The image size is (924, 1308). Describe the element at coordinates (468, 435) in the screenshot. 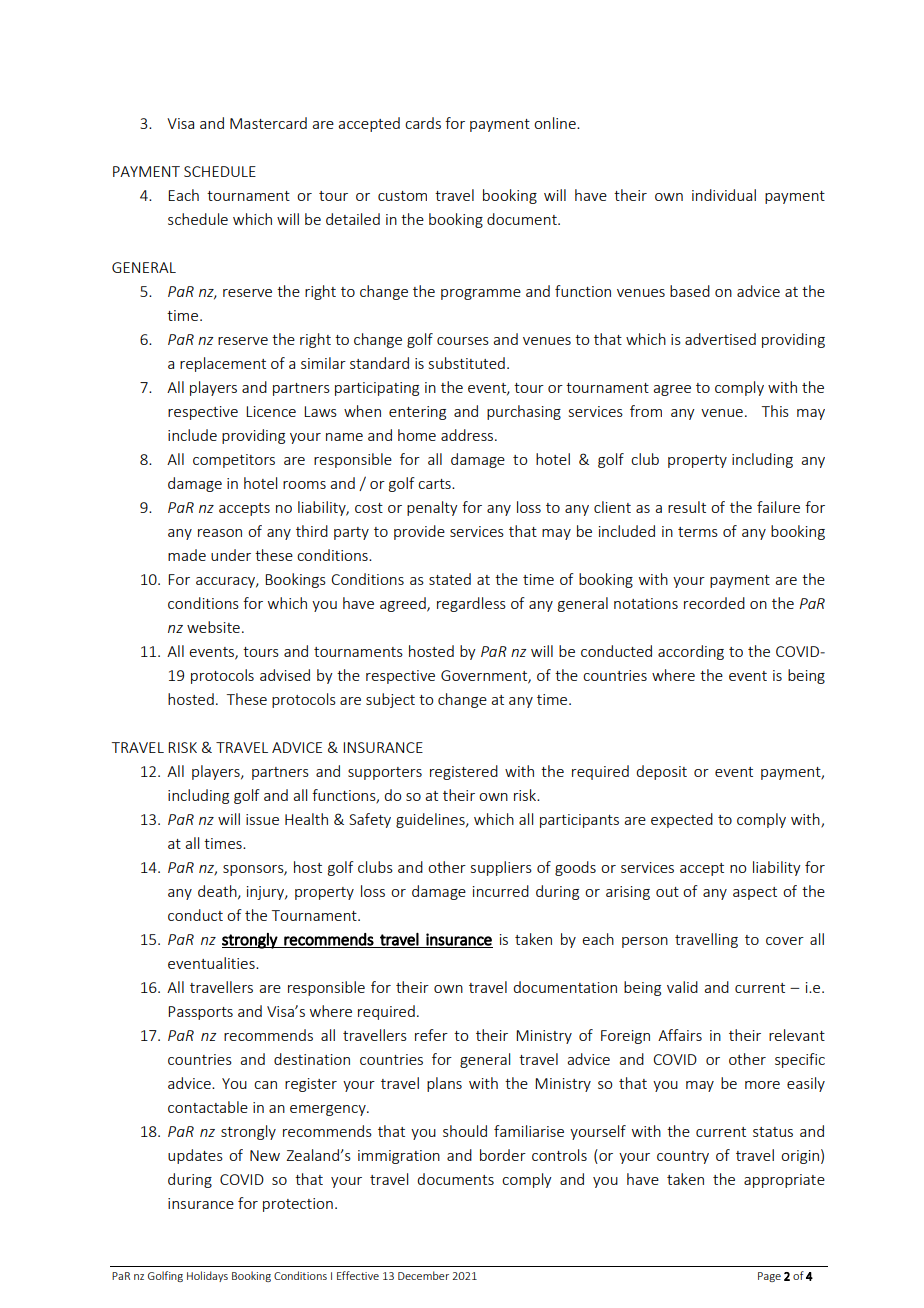

I see `address` at that location.
